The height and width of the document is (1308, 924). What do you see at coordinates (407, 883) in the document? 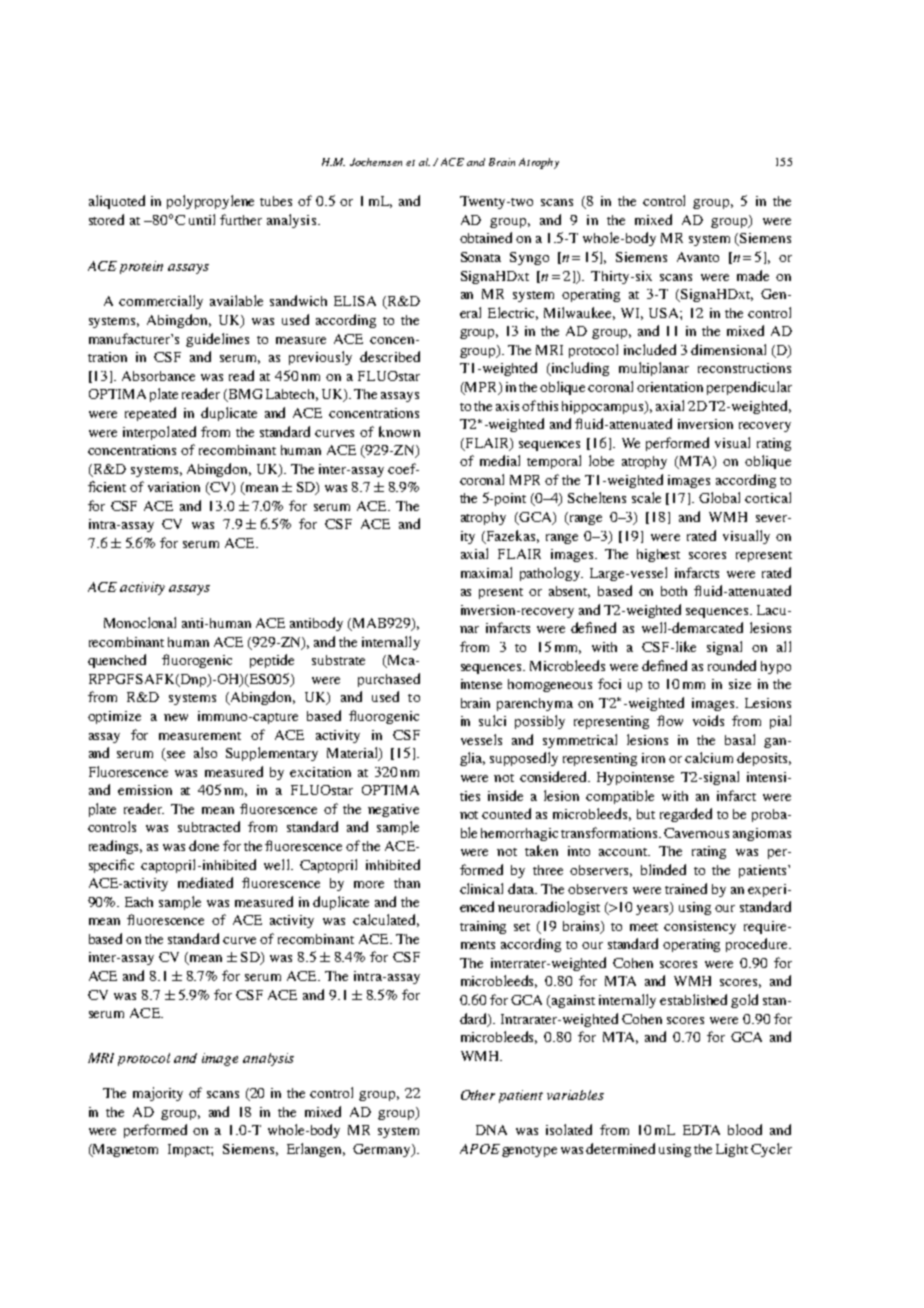
I see `than` at bounding box center [407, 883].
